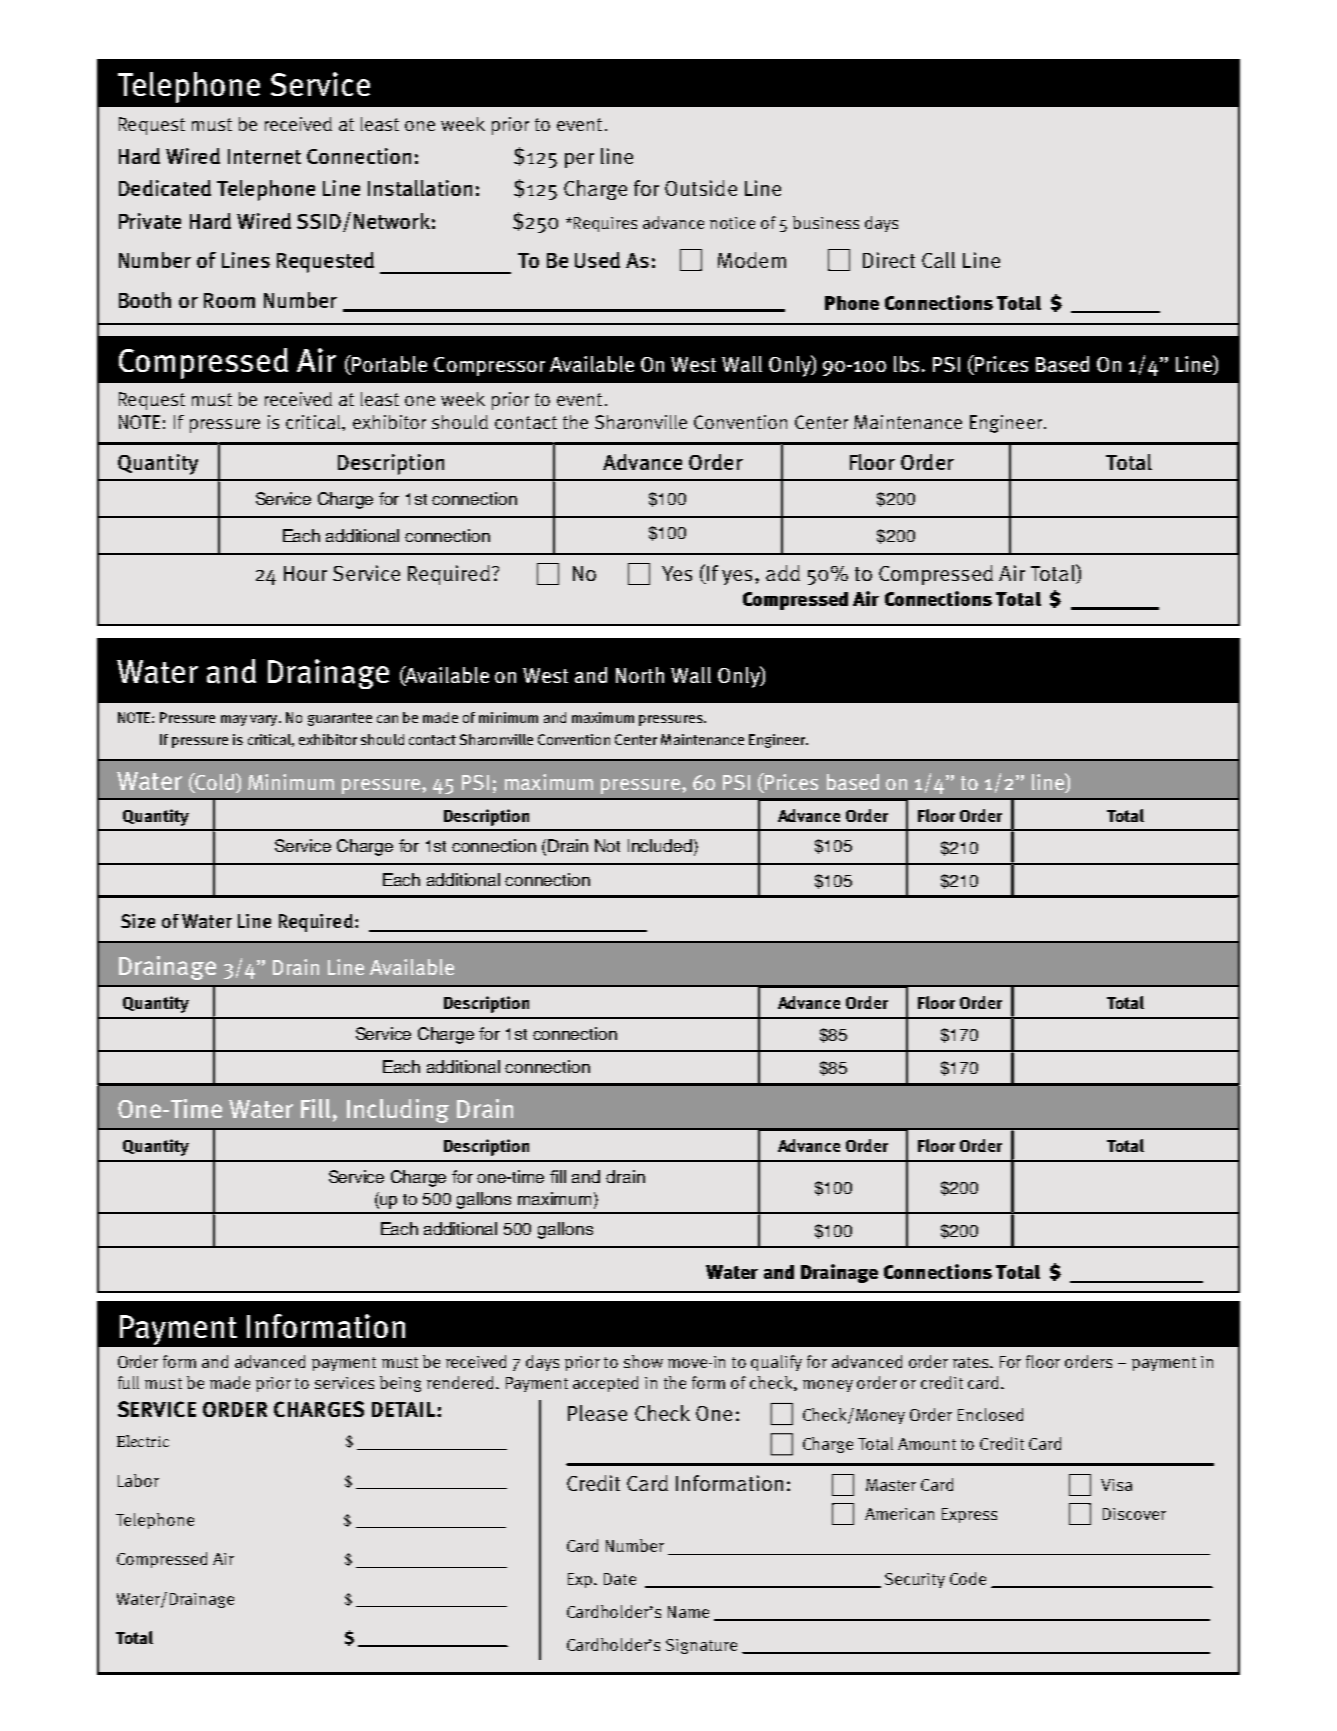 This screenshot has height=1731, width=1337. I want to click on North, so click(640, 675).
